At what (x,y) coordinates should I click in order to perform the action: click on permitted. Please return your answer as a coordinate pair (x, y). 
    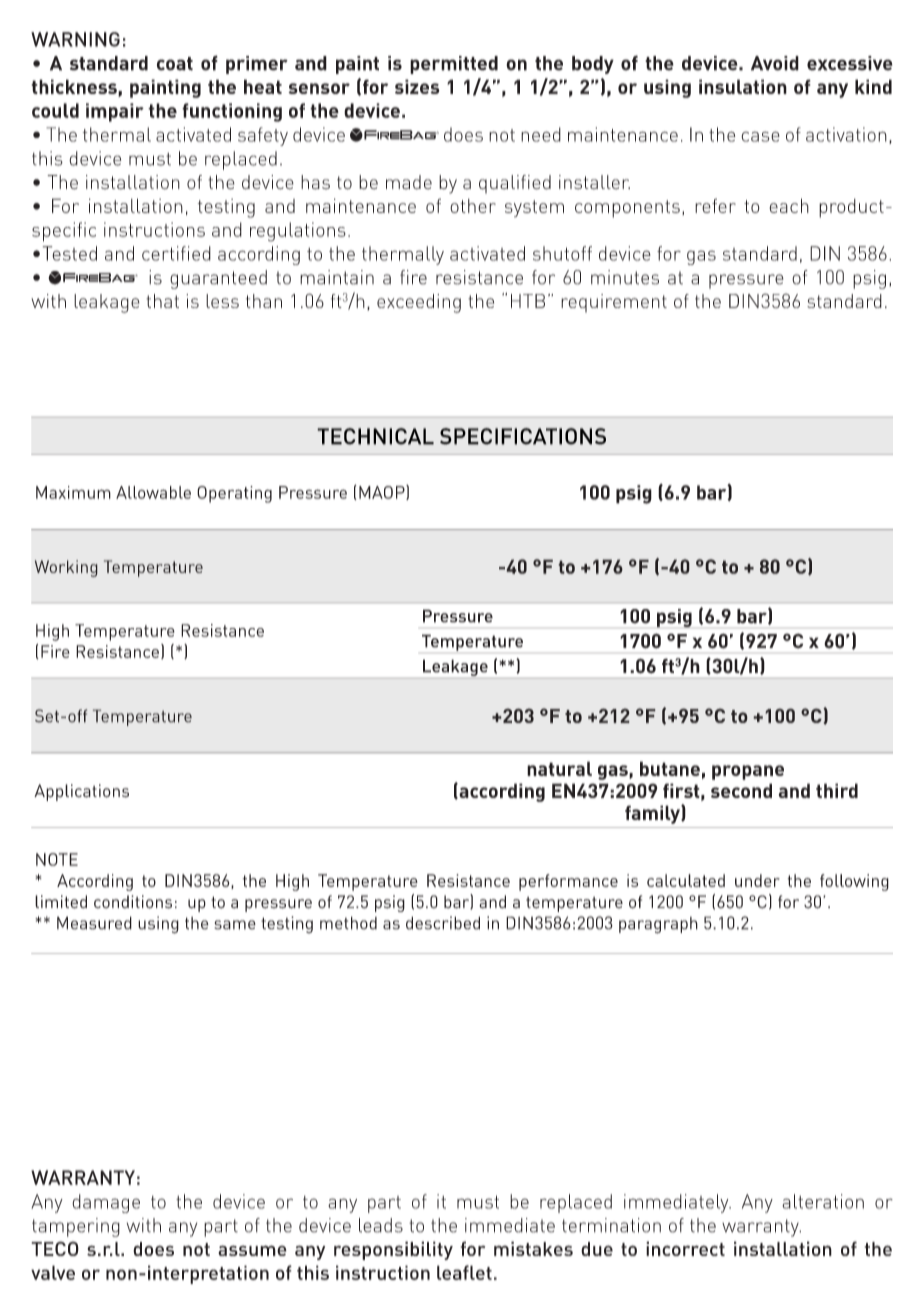
    Looking at the image, I should click on (454, 65).
